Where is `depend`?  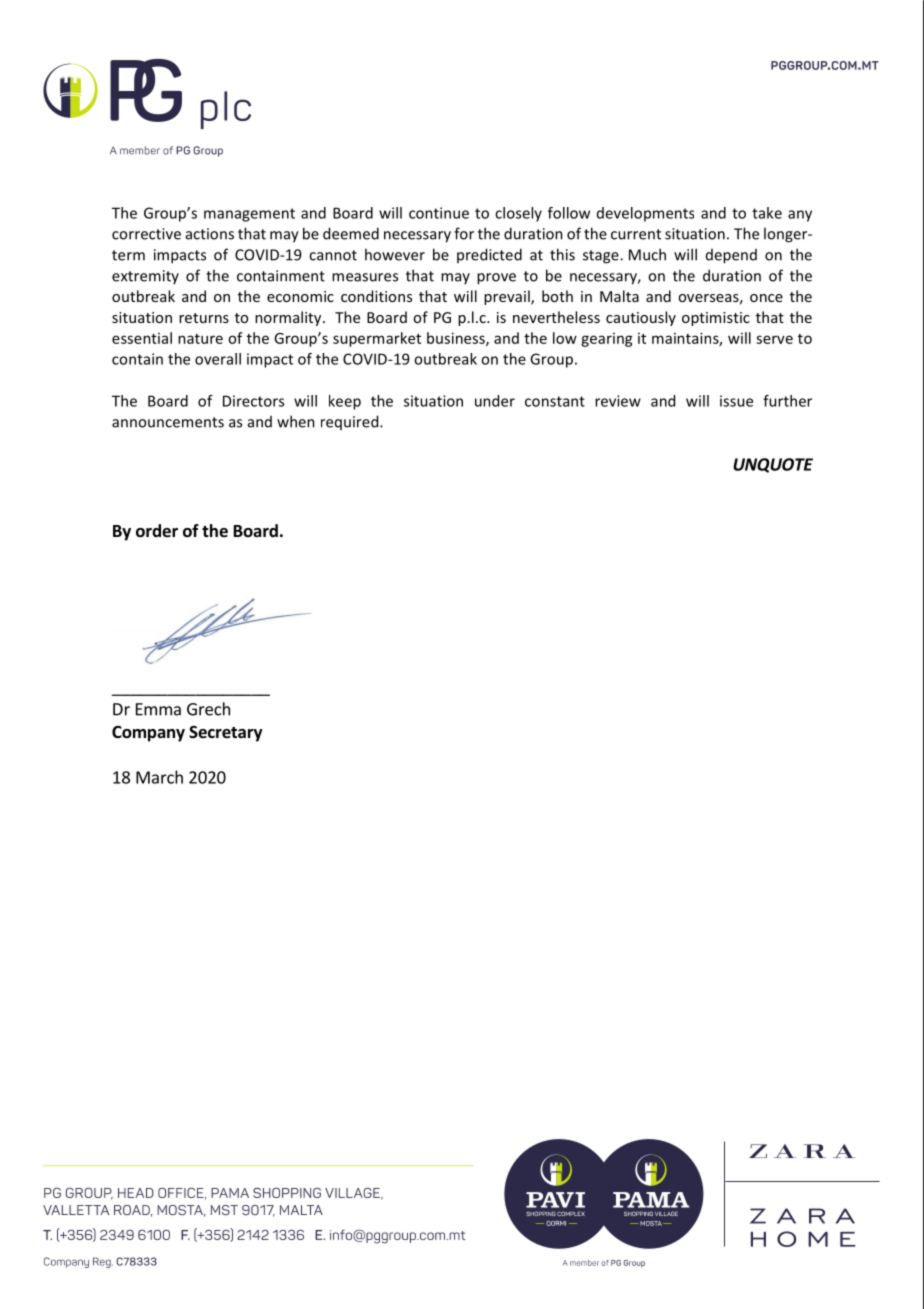 depend is located at coordinates (731, 256).
